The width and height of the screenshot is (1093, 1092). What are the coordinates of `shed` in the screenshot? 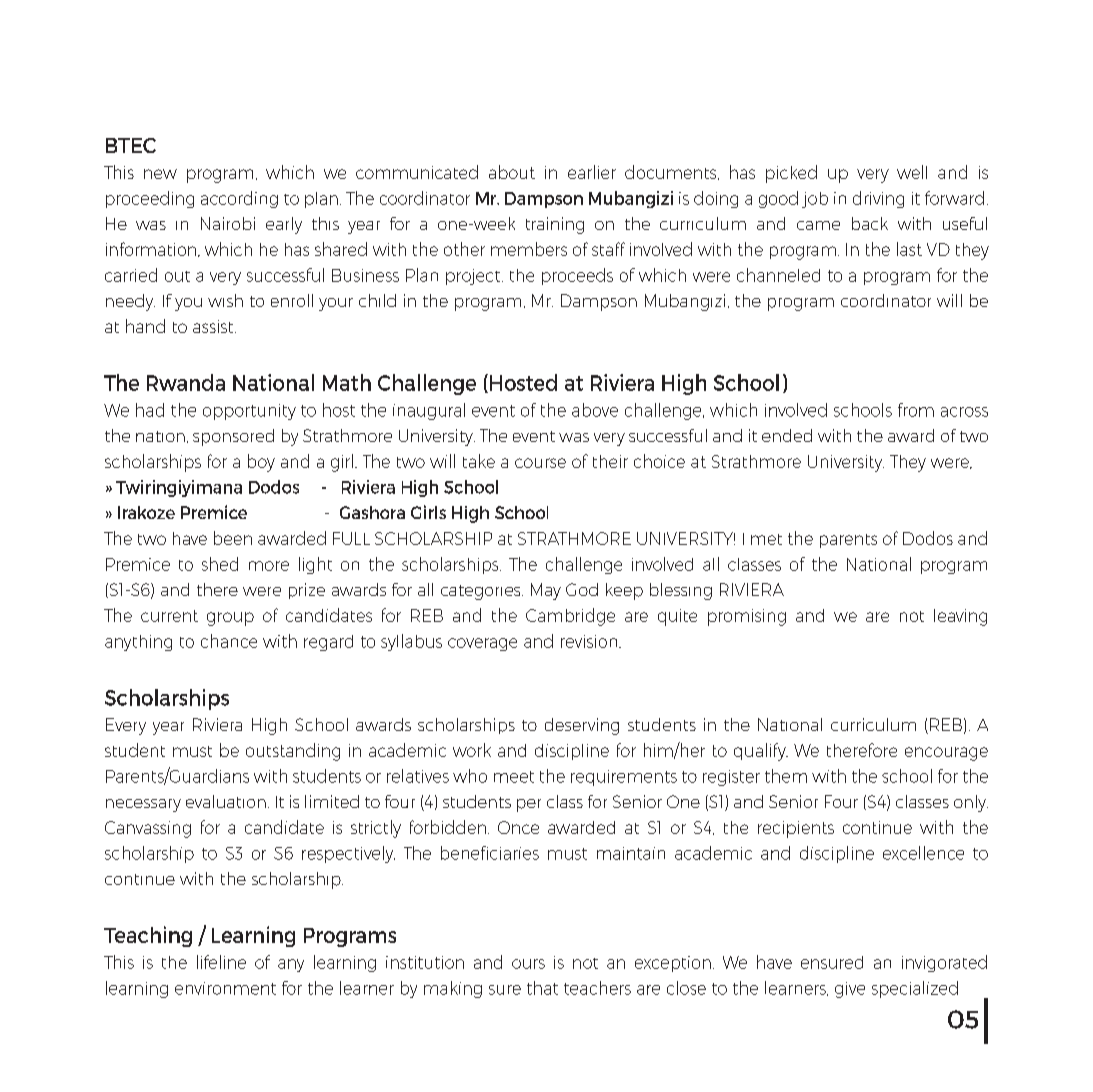 It's located at (220, 564).
